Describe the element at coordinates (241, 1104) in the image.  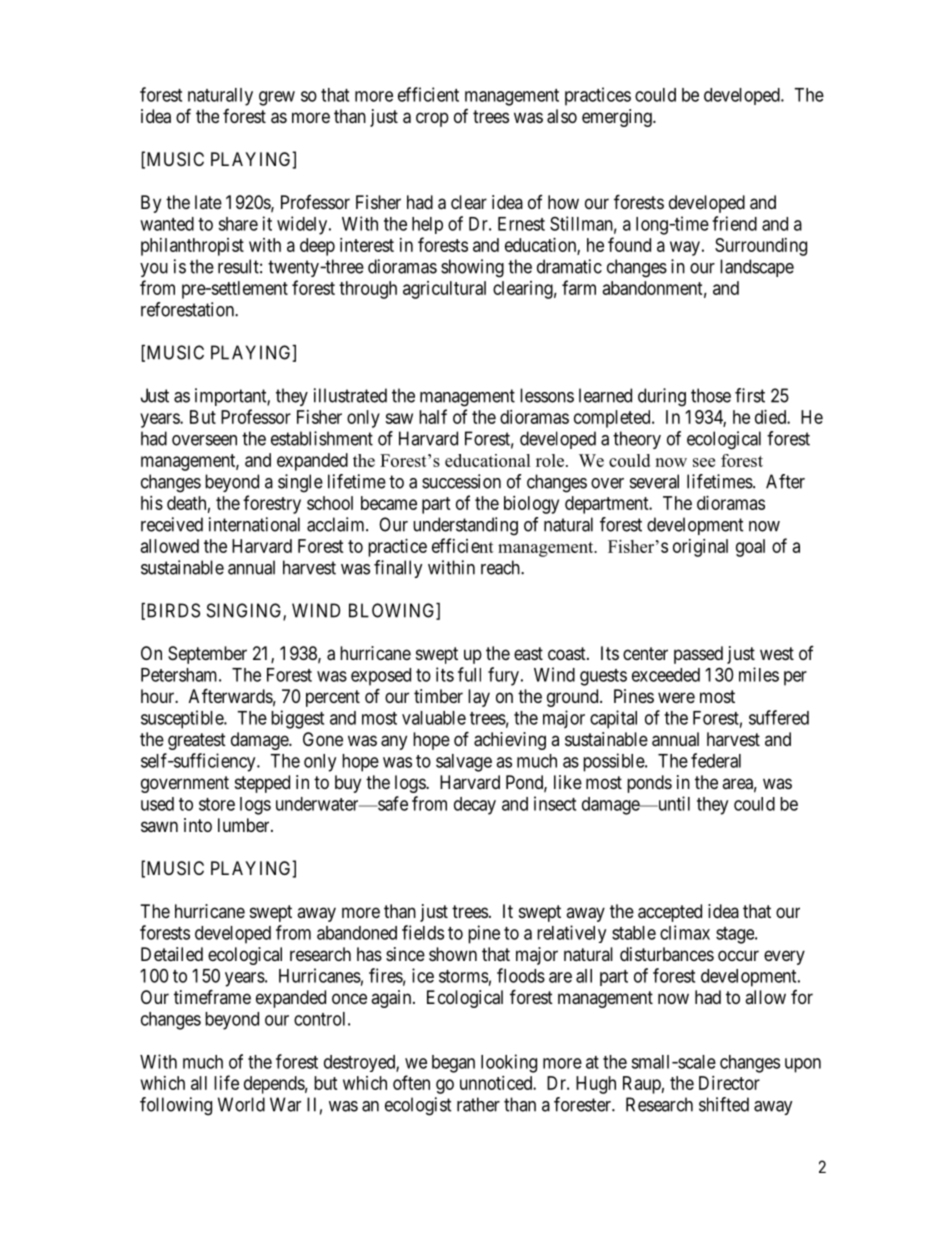
I see `World` at that location.
